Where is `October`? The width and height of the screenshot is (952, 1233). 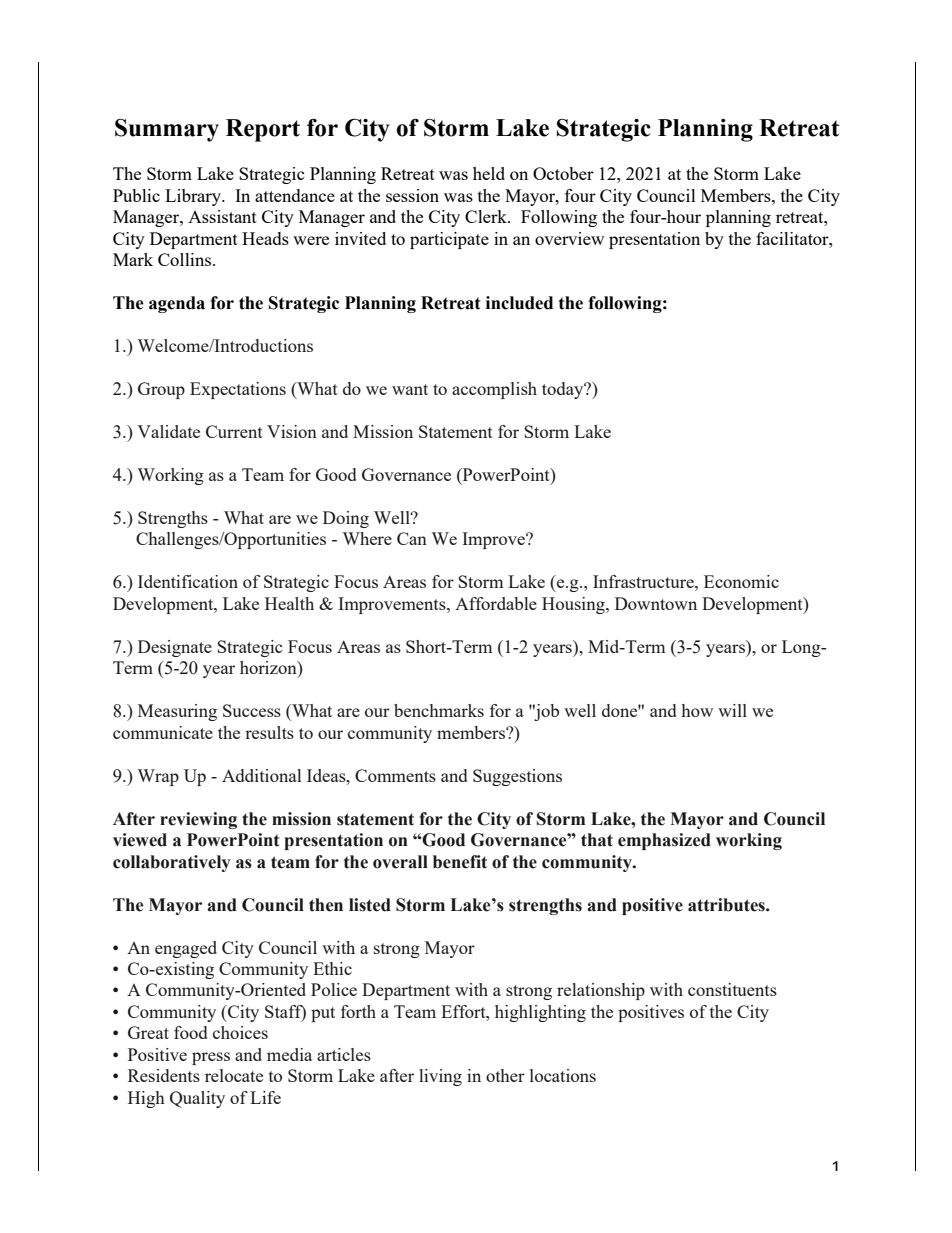 October is located at coordinates (563, 173).
